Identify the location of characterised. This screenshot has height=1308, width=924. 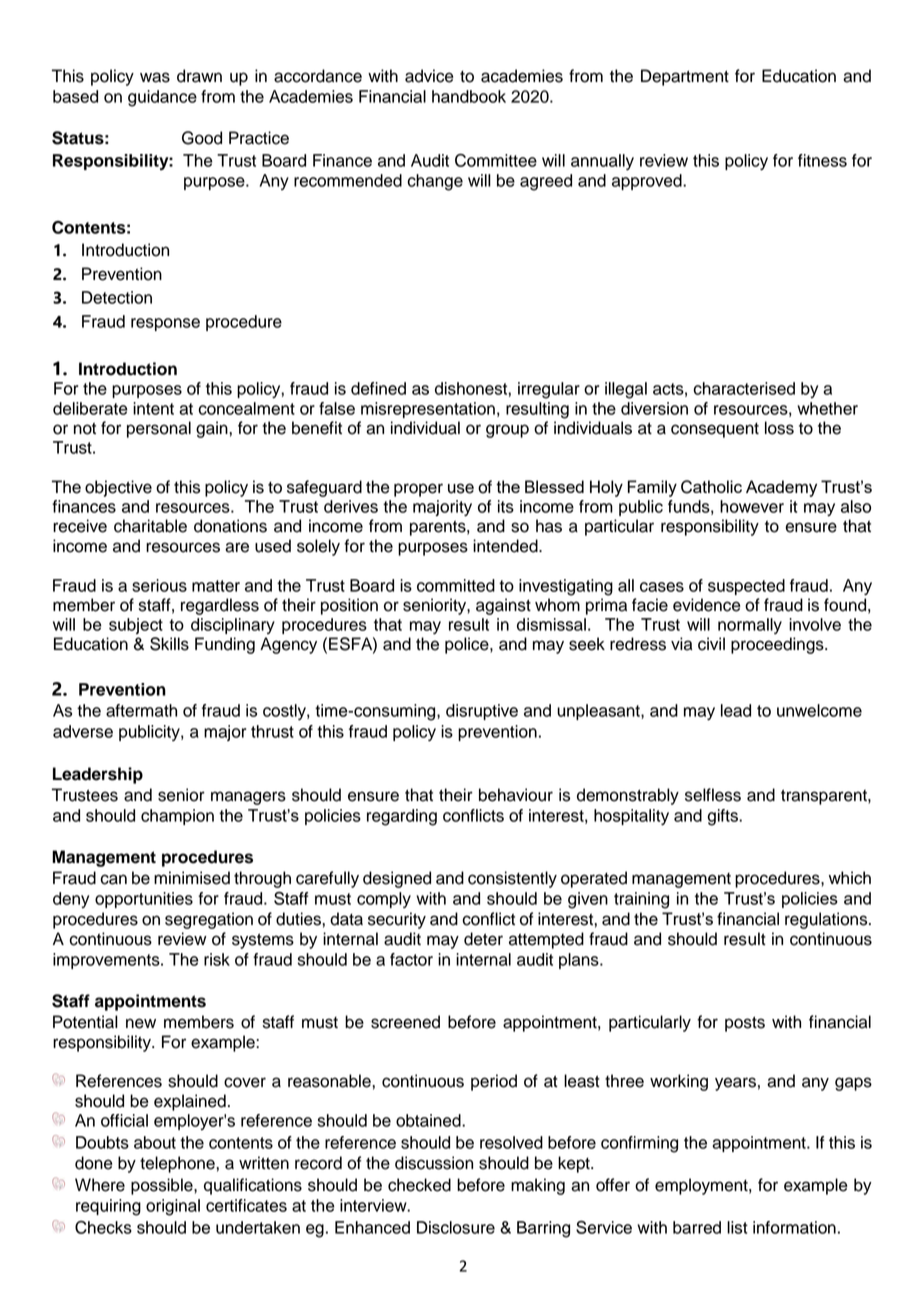
(744, 388).
